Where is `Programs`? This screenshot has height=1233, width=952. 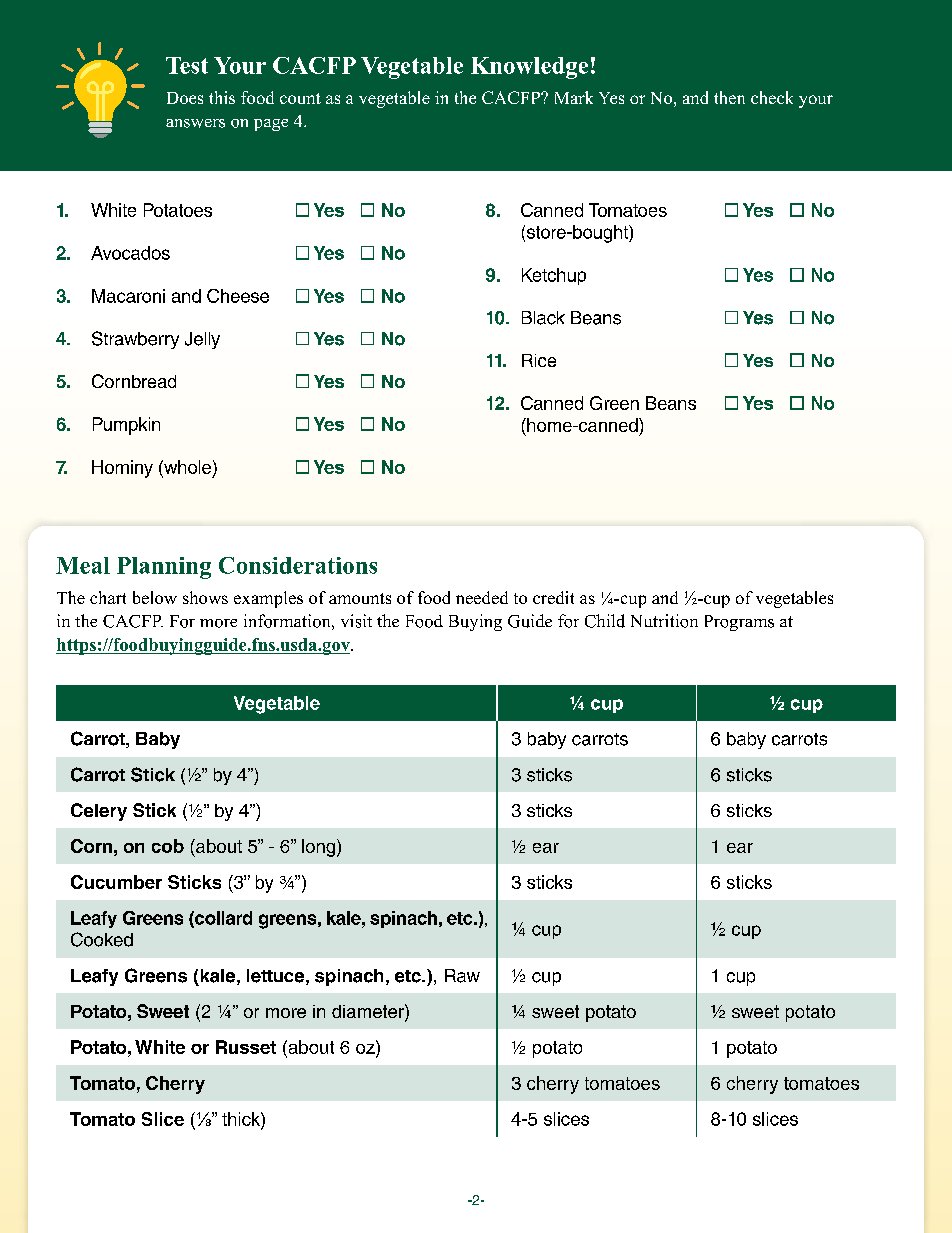
Programs is located at coordinates (739, 623).
